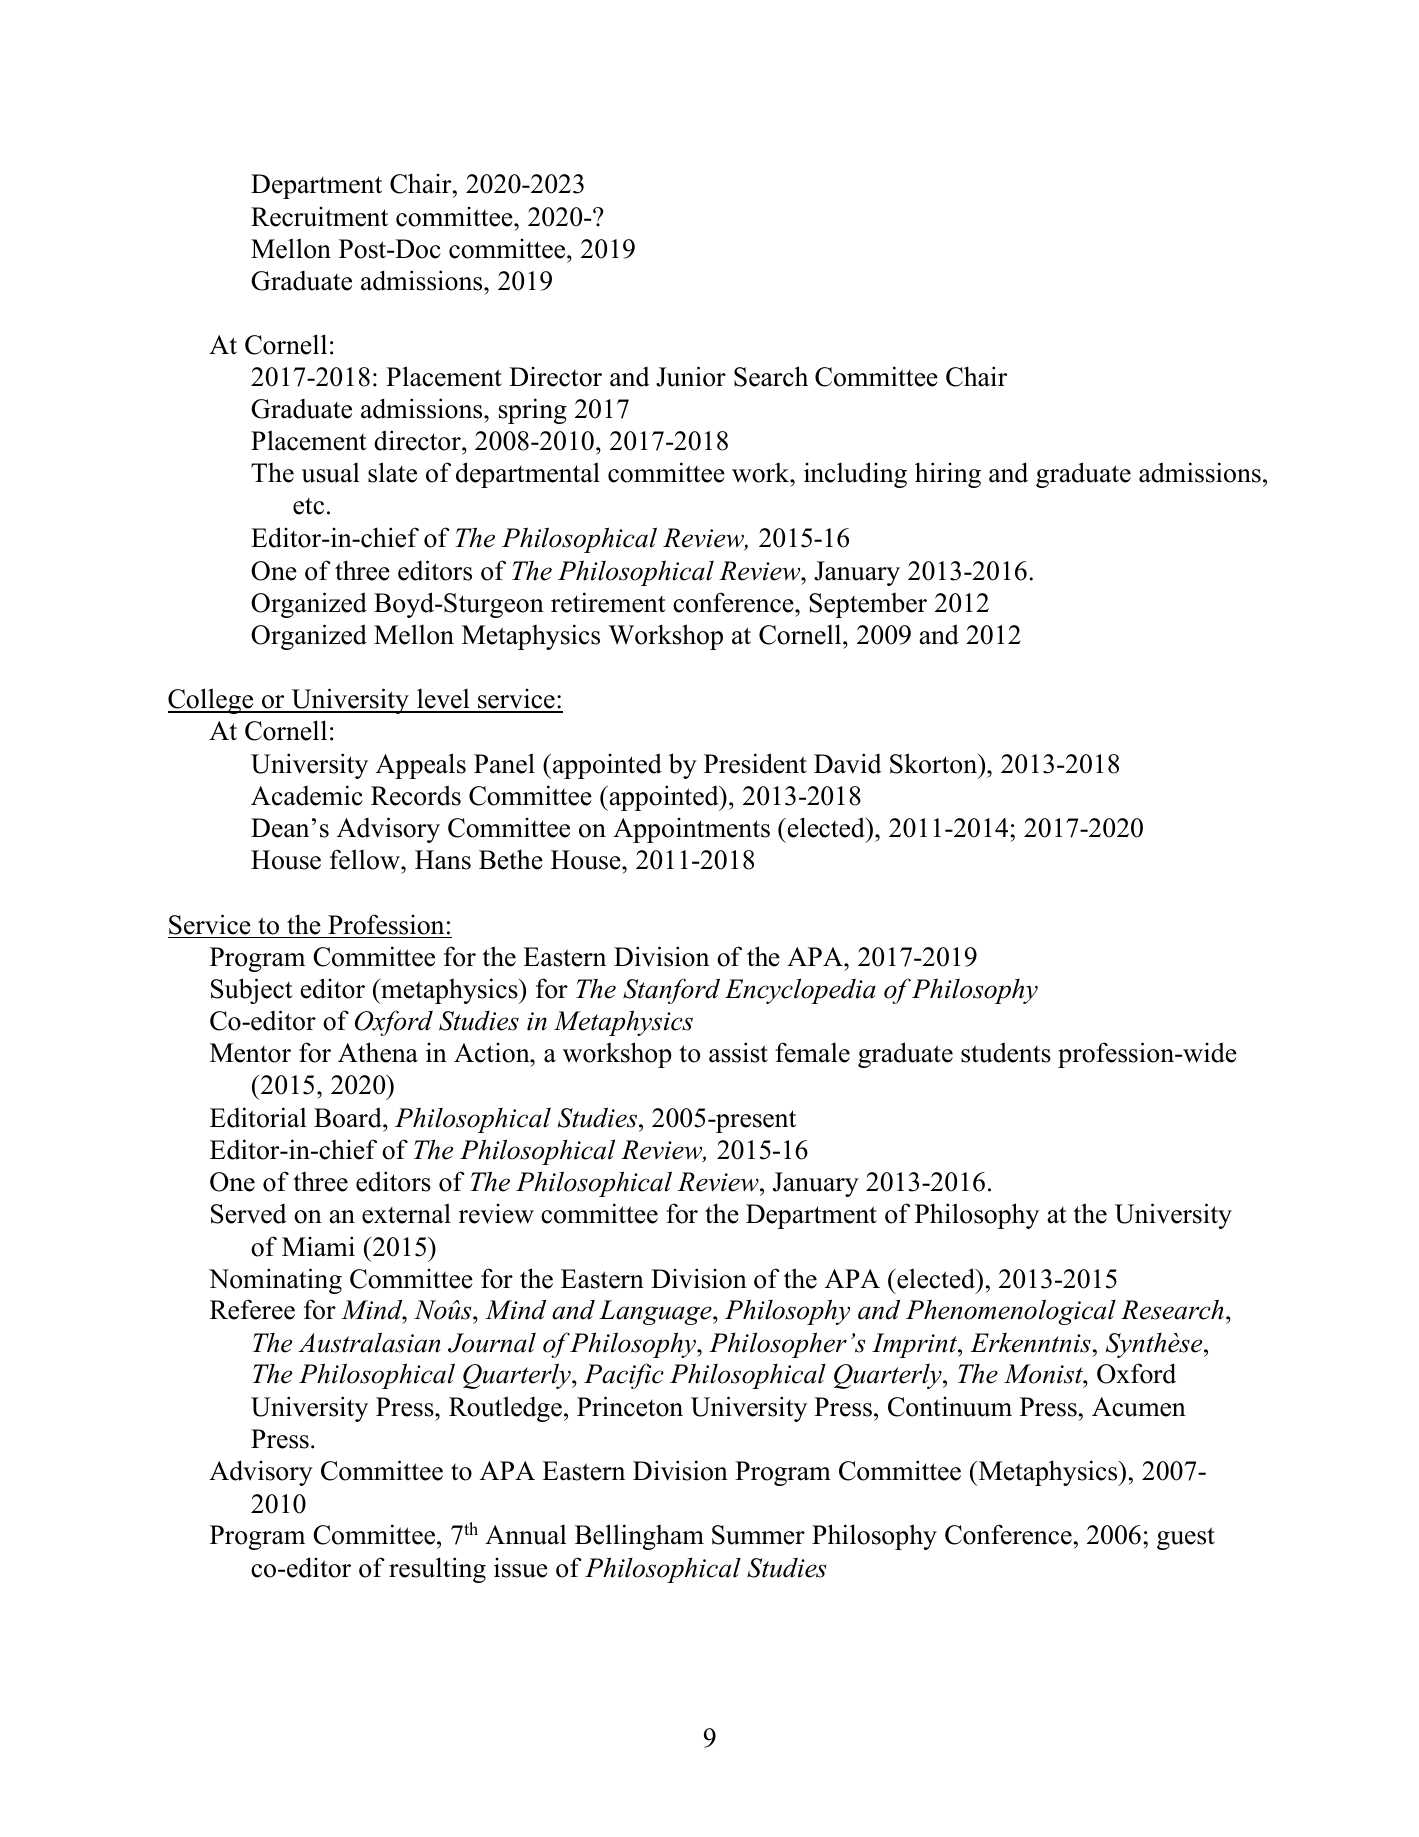  What do you see at coordinates (868, 605) in the screenshot?
I see `September` at bounding box center [868, 605].
